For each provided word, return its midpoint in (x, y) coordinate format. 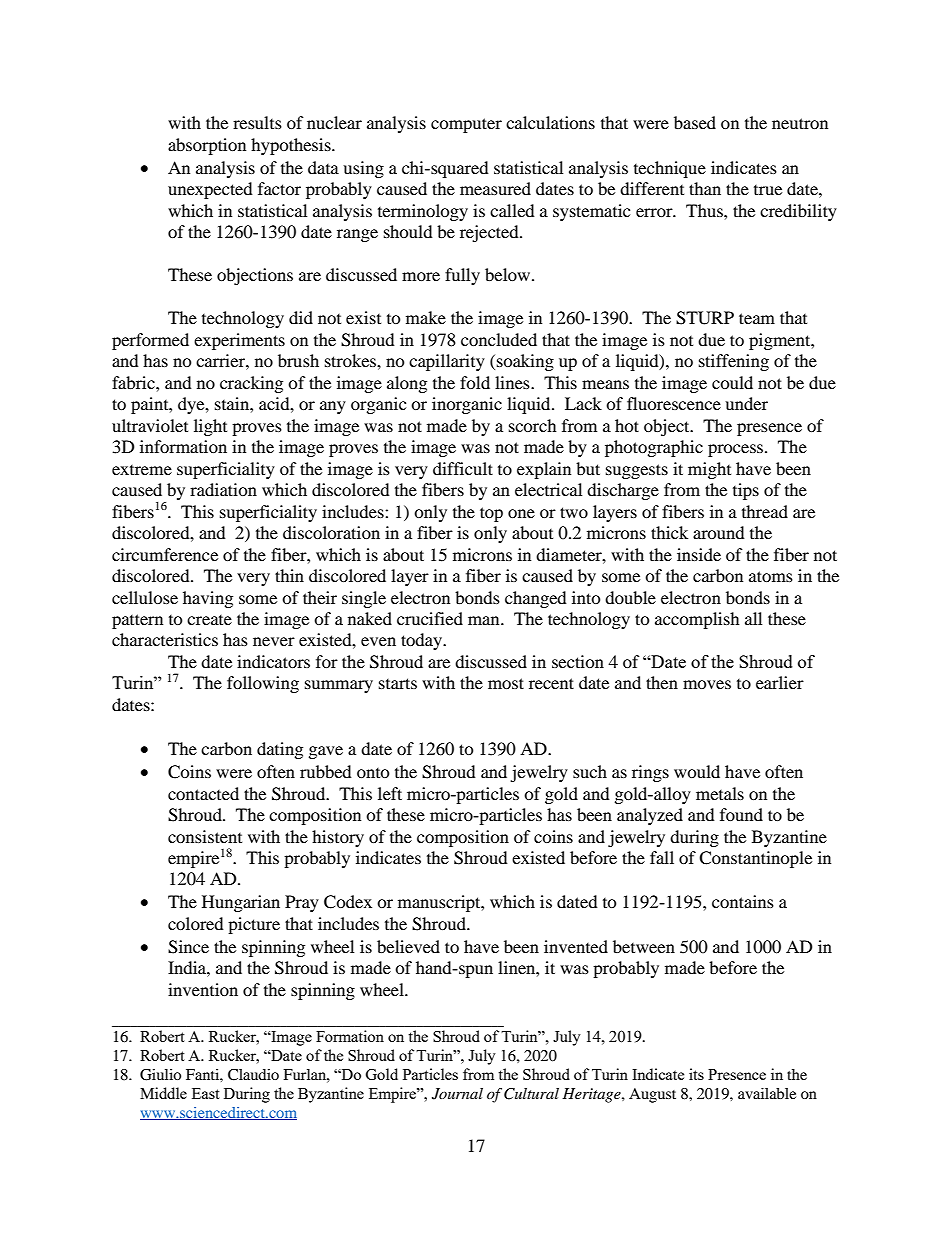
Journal (457, 1094)
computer (466, 125)
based (695, 122)
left (390, 793)
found (741, 814)
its (696, 1074)
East (206, 1093)
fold (475, 382)
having (208, 599)
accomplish (697, 620)
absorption (207, 146)
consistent (205, 836)
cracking (251, 384)
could (732, 382)
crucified (430, 618)
